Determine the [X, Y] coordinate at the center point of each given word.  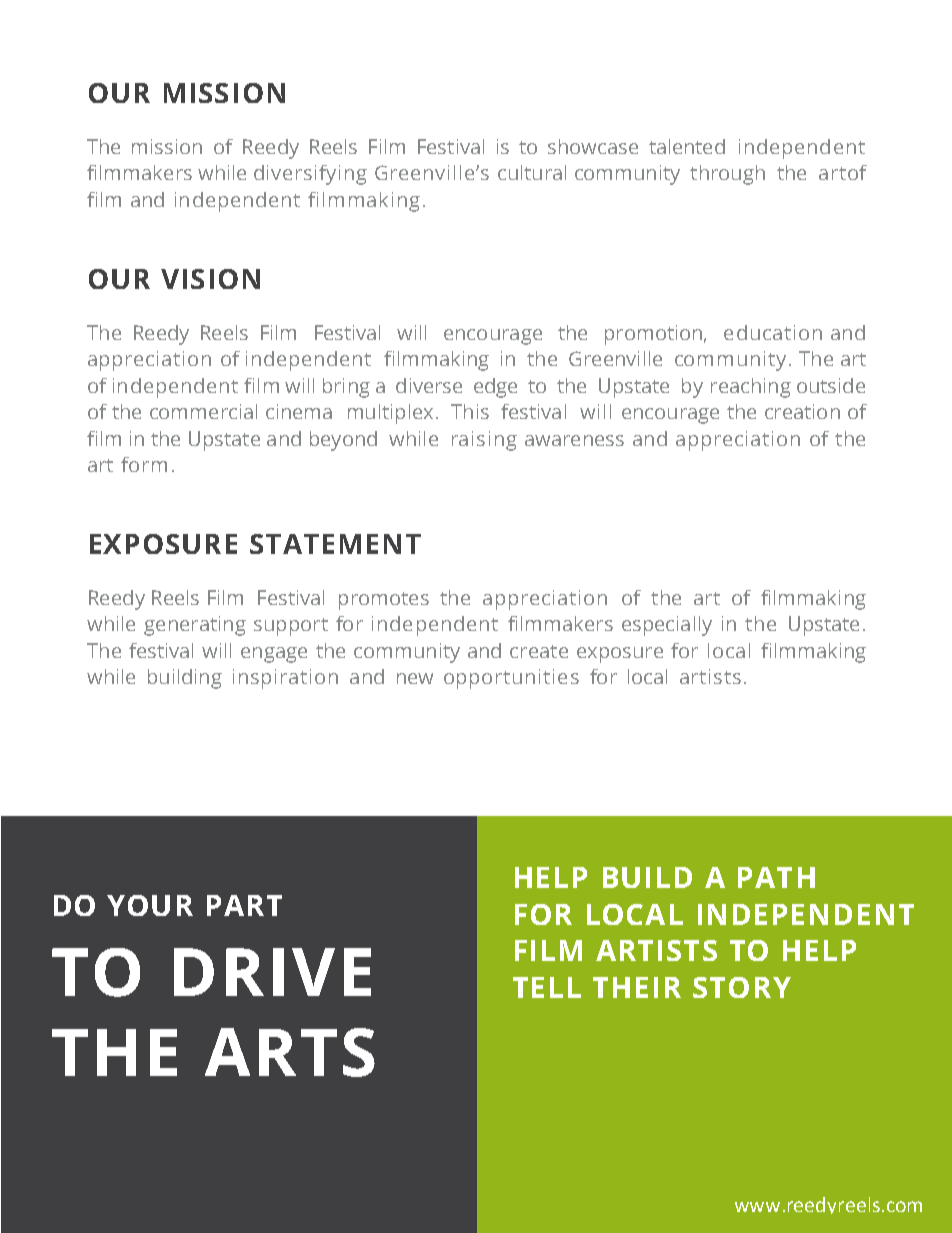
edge [495, 388]
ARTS [290, 1052]
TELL [547, 987]
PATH [776, 877]
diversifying [310, 175]
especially [667, 626]
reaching [751, 388]
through [727, 175]
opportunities [511, 679]
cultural [532, 172]
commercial [203, 411]
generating [195, 626]
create [539, 651]
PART [244, 905]
